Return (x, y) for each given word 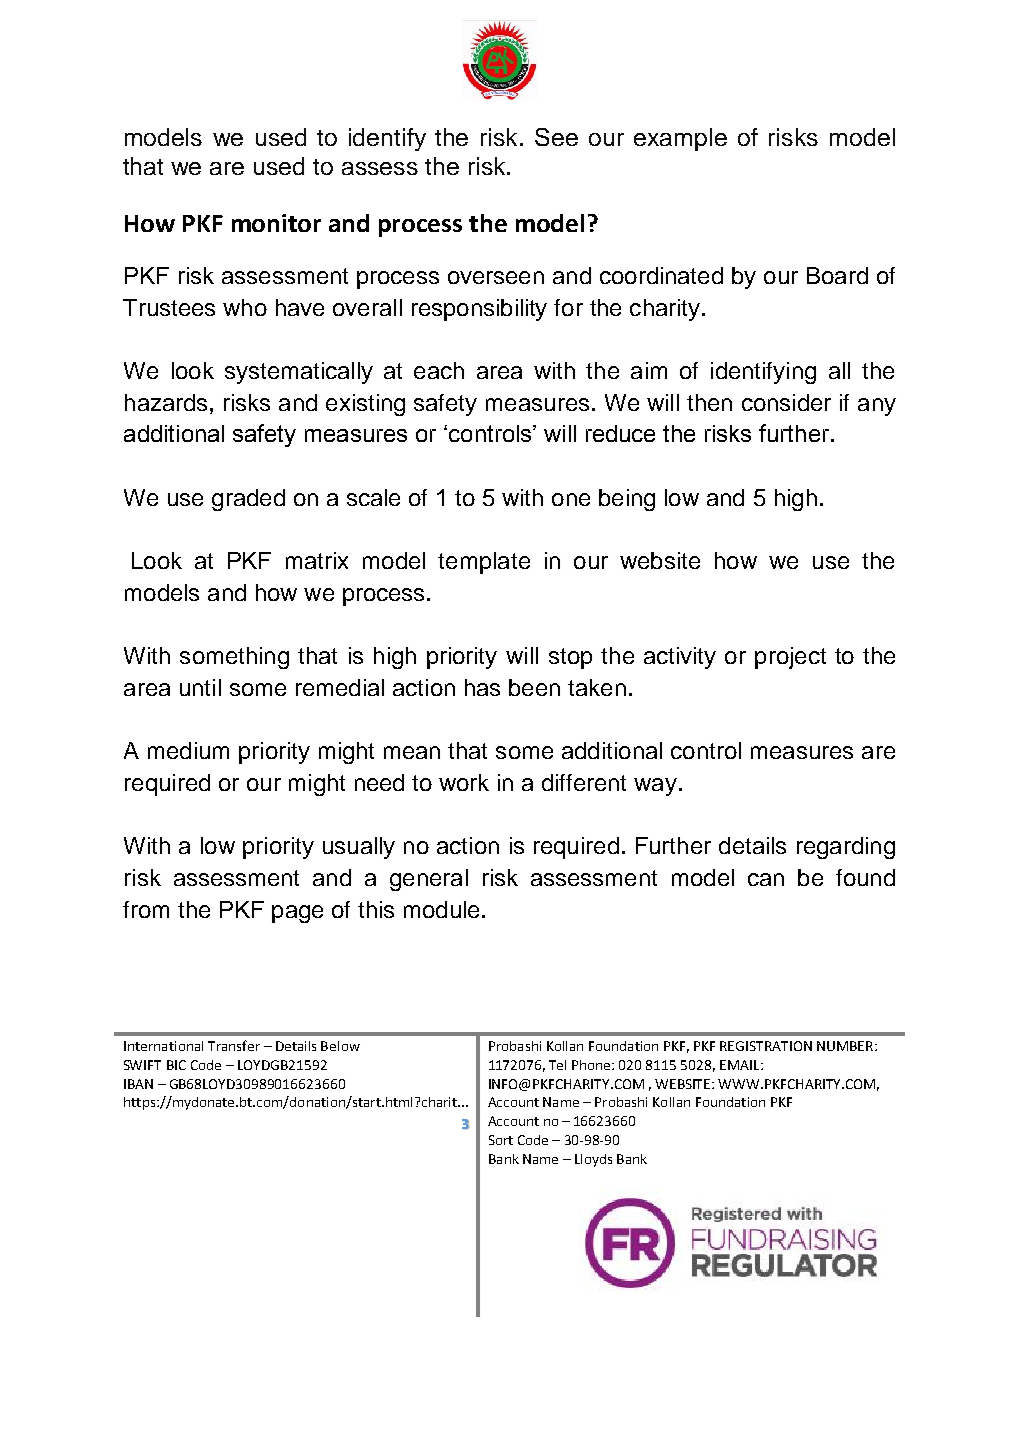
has (482, 687)
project (790, 658)
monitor (276, 223)
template (484, 563)
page (297, 914)
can (766, 879)
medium (188, 750)
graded (248, 500)
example (680, 139)
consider (786, 402)
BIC (176, 1065)
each (439, 370)
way (655, 787)
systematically (299, 373)
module (441, 909)
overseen (496, 277)
